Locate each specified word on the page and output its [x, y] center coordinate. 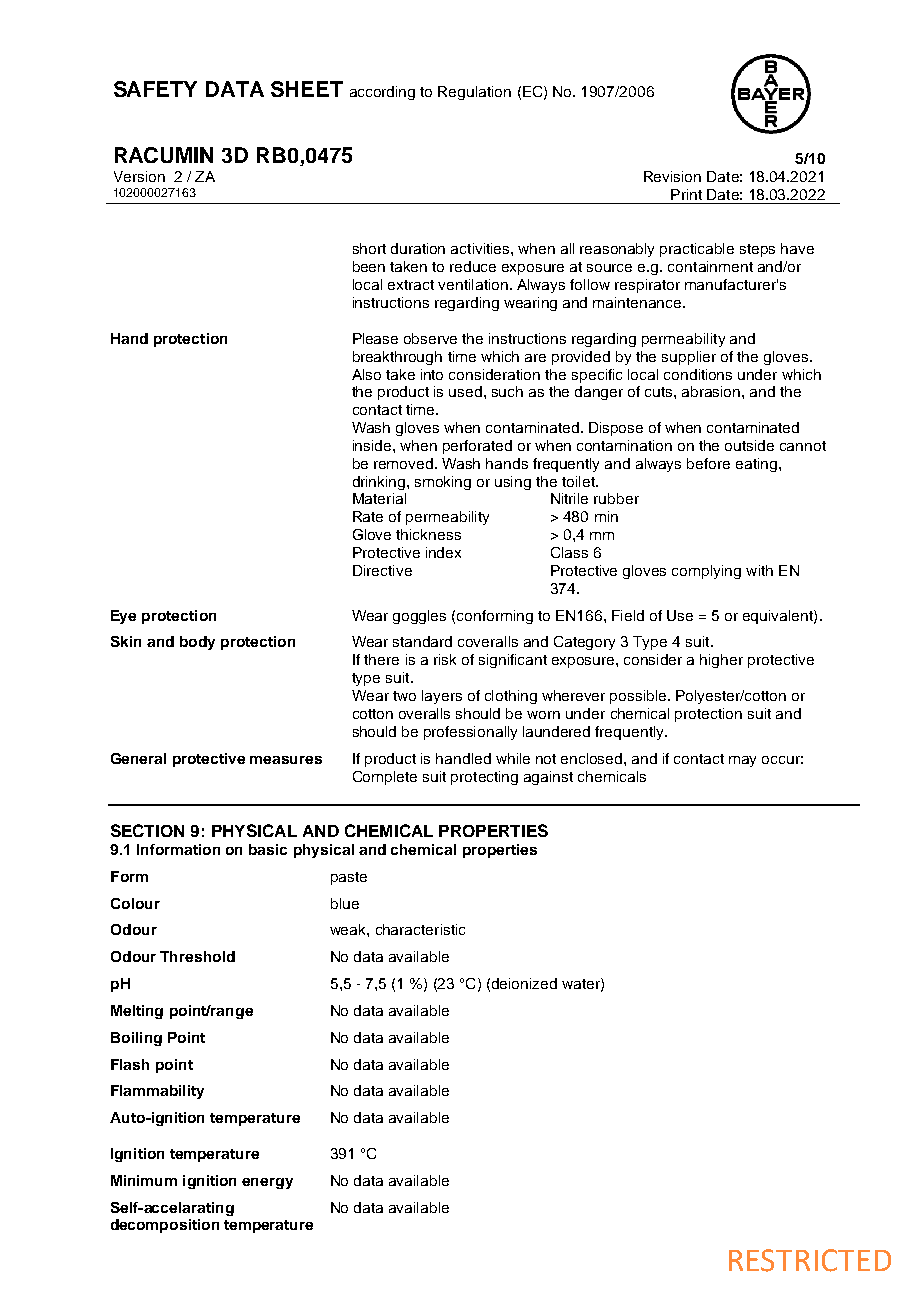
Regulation [474, 93]
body [197, 643]
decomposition [165, 1226]
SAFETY [155, 89]
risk [445, 659]
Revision [672, 176]
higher [721, 661]
